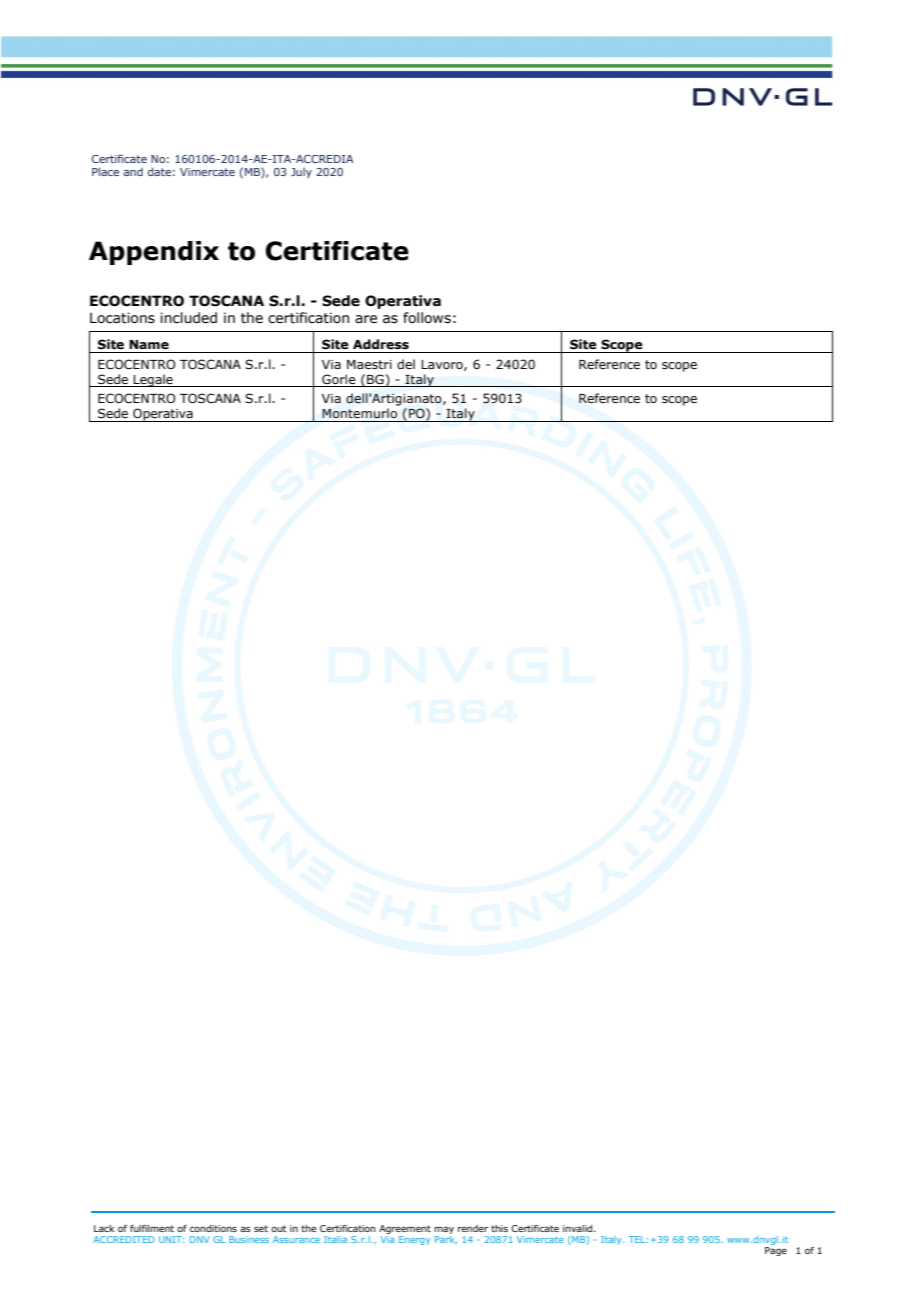  Describe the element at coordinates (499, 1228) in the document. I see `this` at that location.
